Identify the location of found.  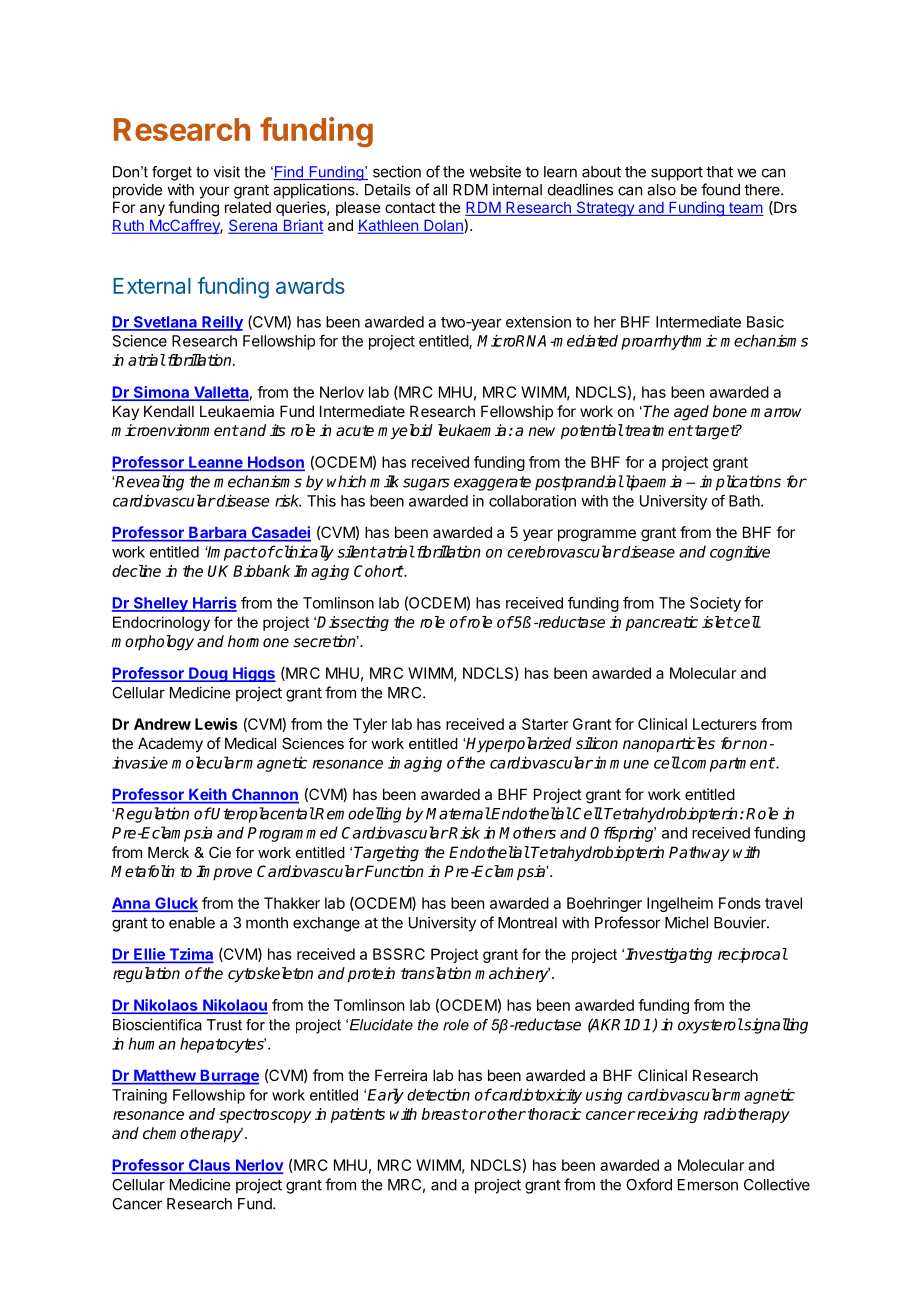
(720, 189).
